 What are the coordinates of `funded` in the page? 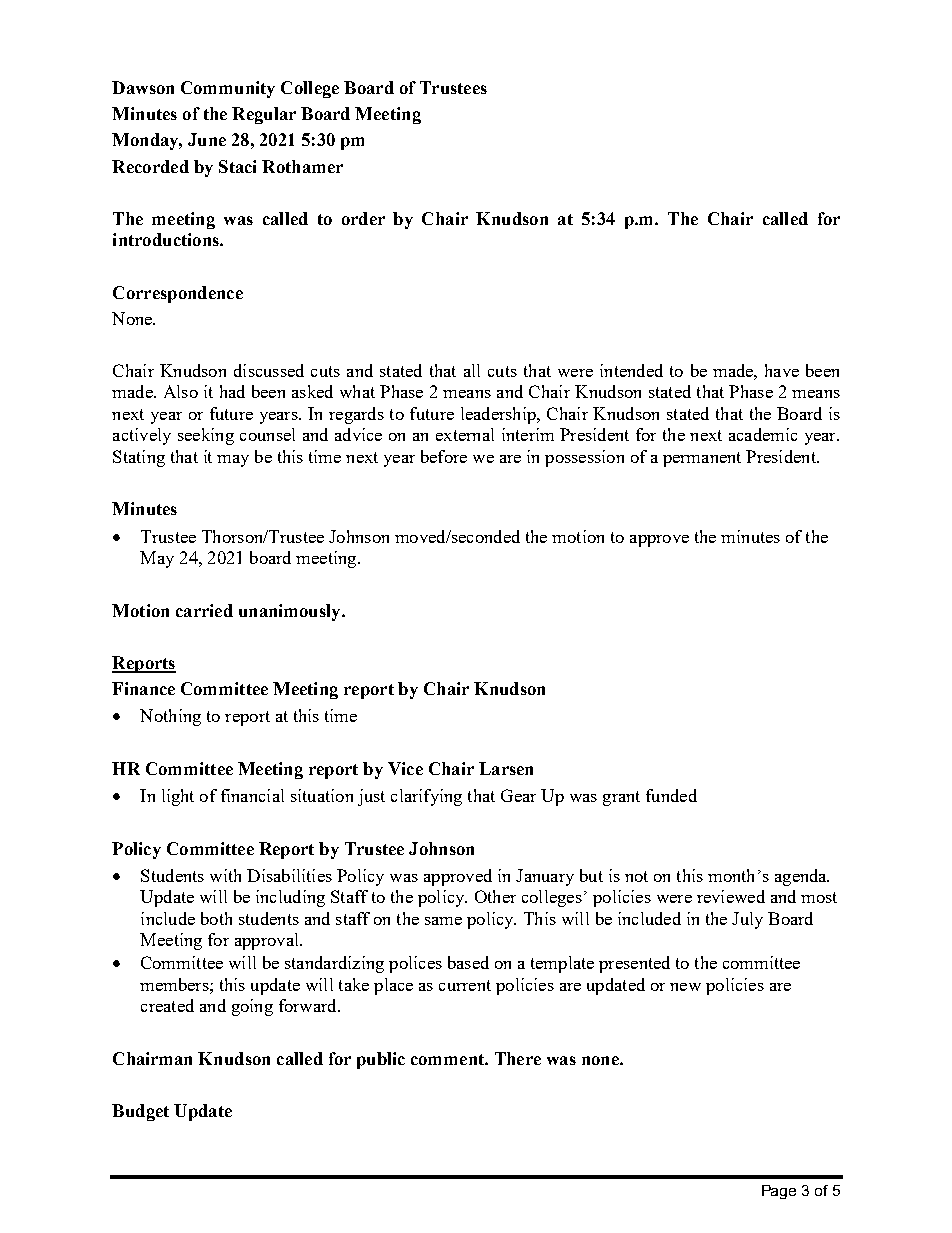 It's located at (671, 795).
